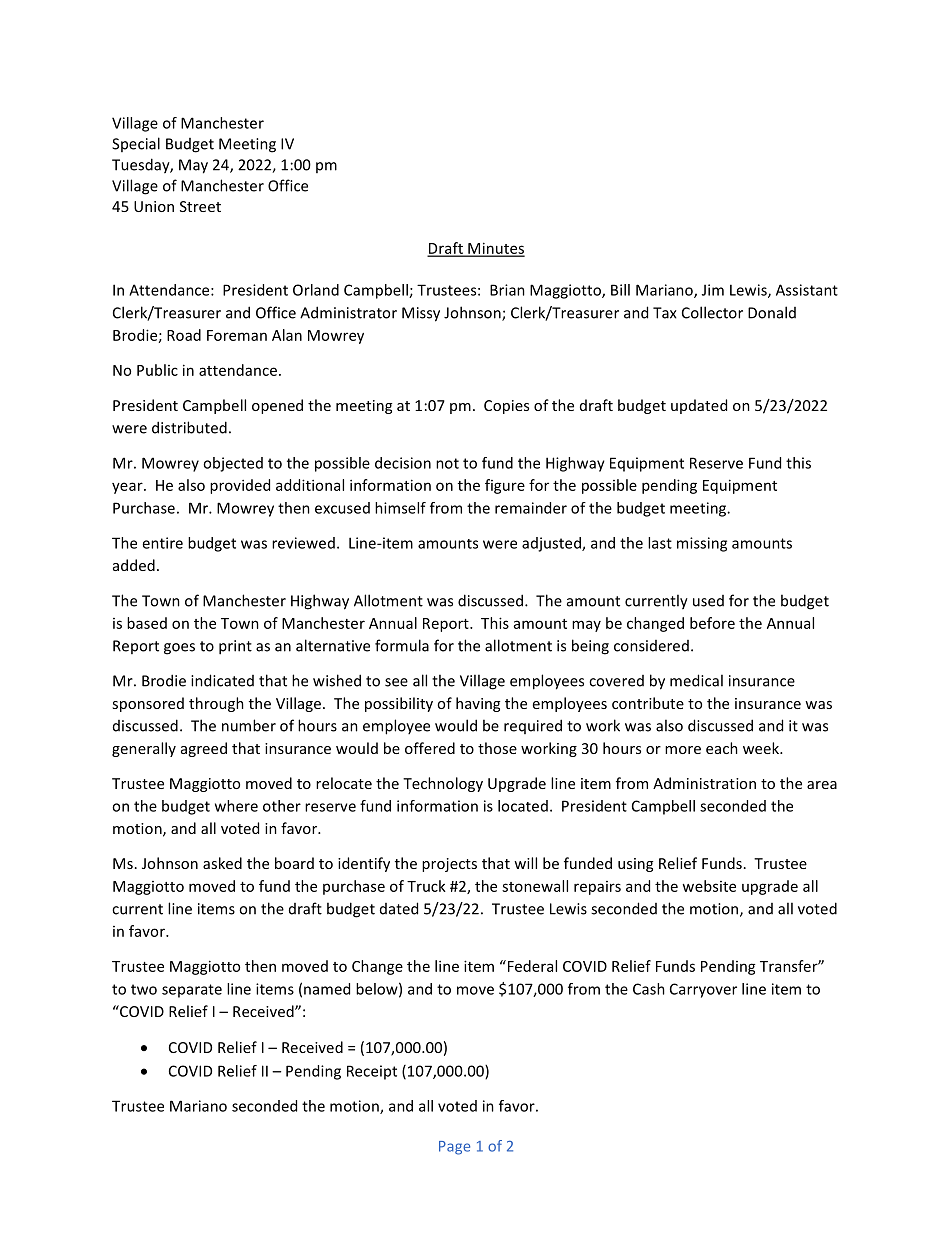 The image size is (952, 1233). I want to click on Jim, so click(713, 290).
